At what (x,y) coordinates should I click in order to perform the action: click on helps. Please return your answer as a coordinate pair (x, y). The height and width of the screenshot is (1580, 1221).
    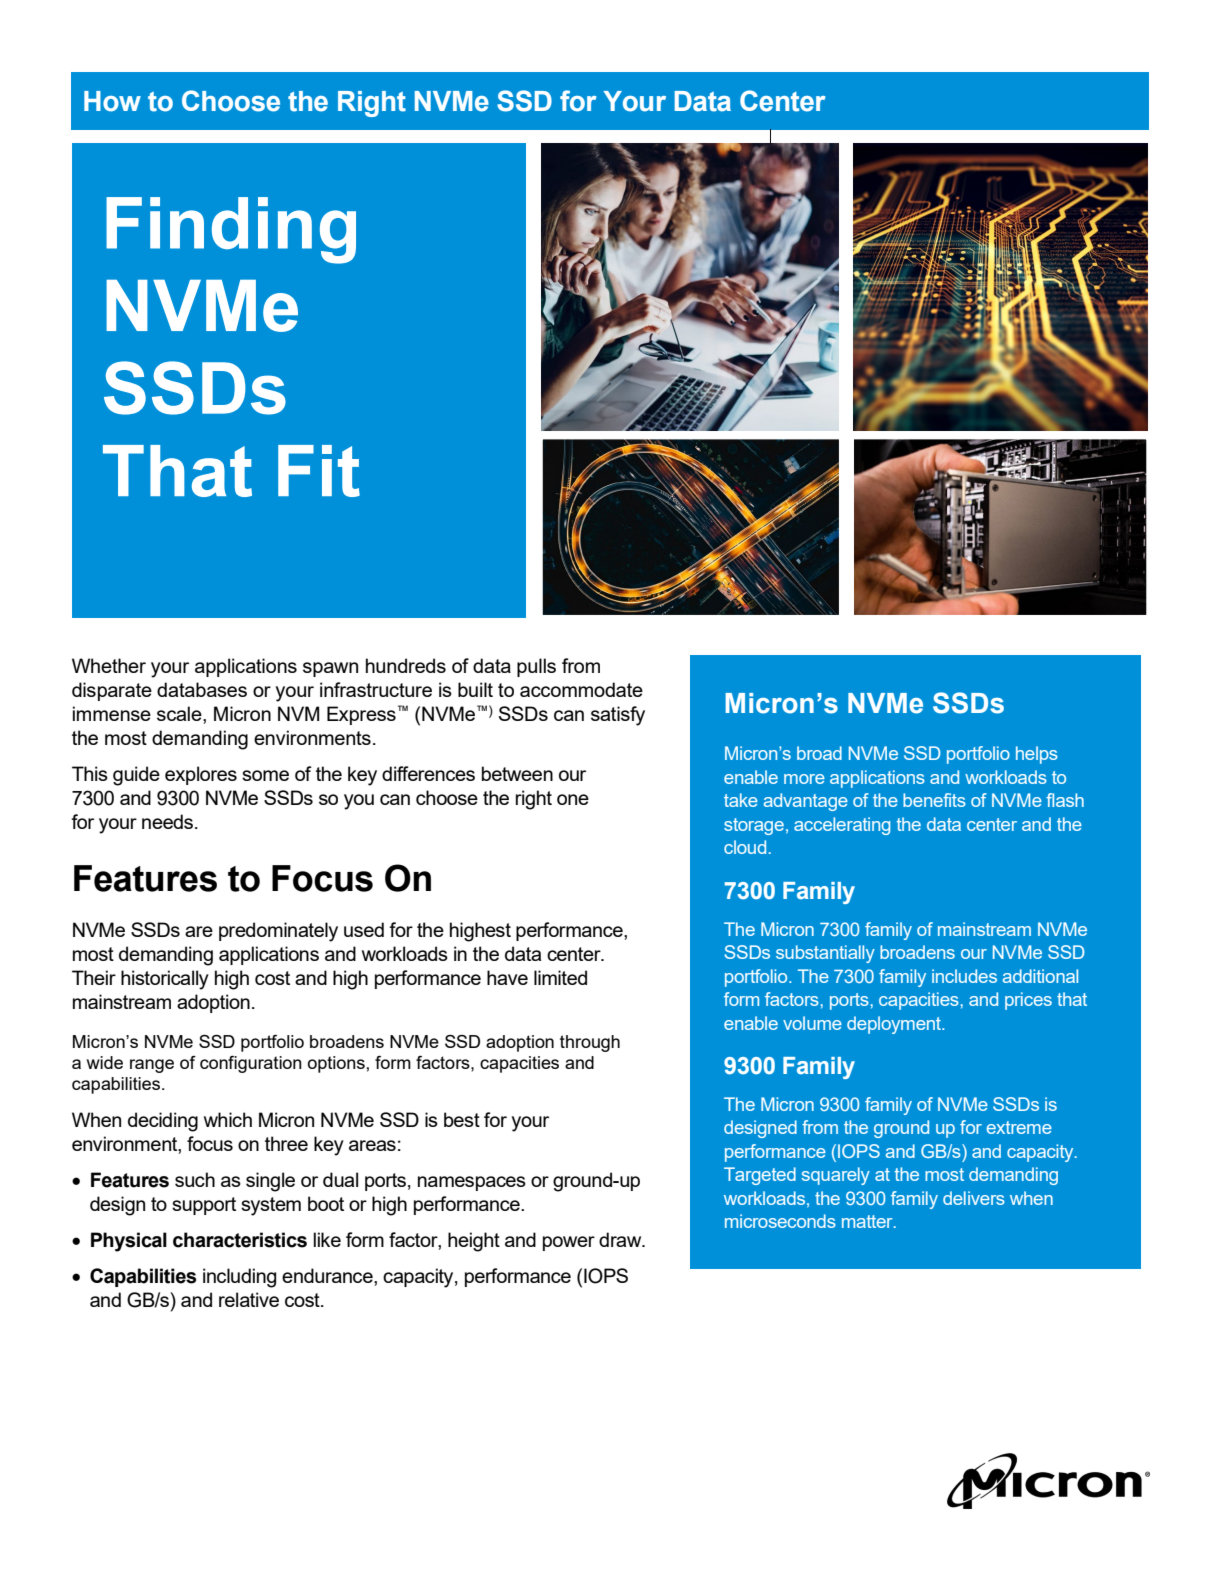
    Looking at the image, I should click on (1037, 755).
